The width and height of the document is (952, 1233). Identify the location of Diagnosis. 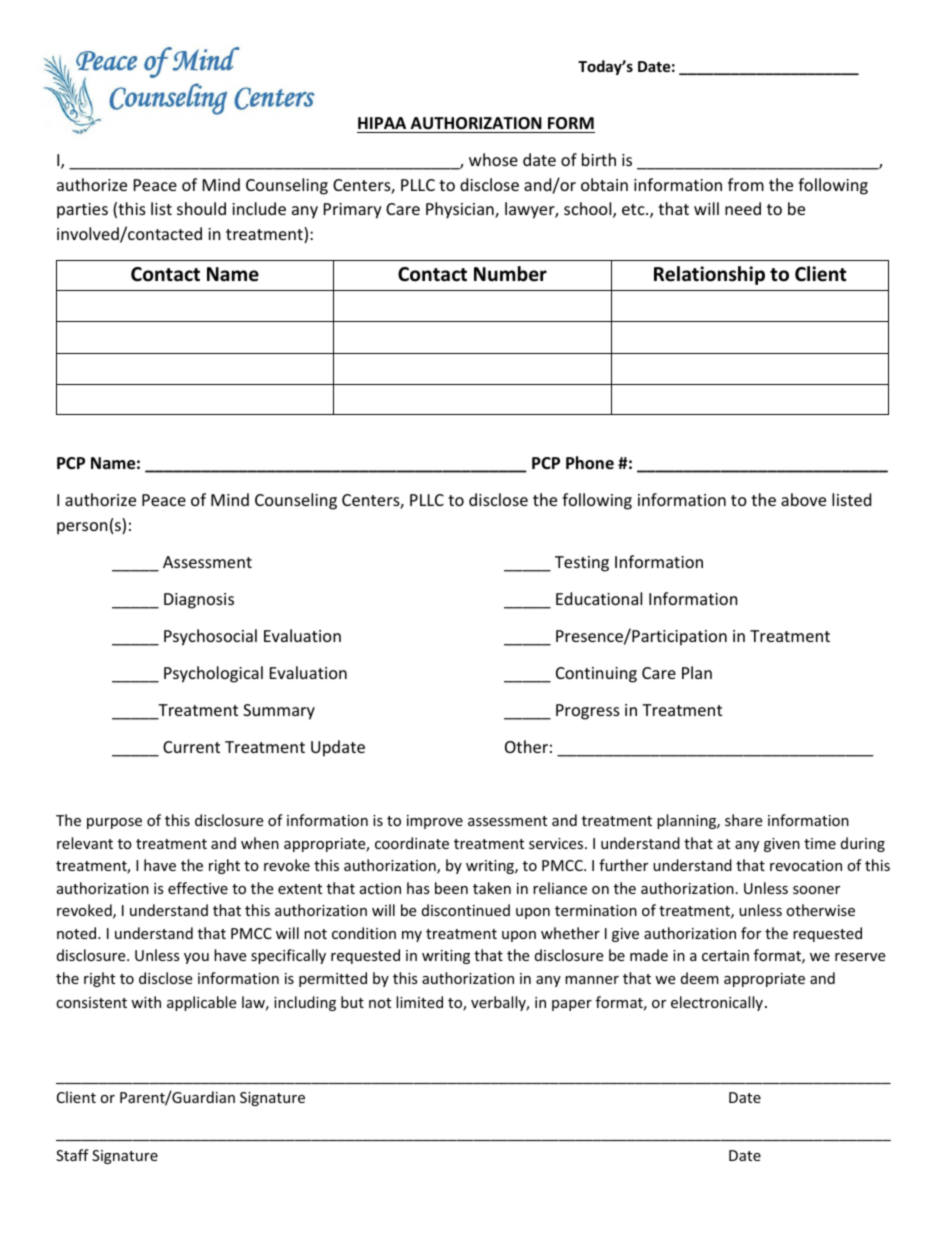
(199, 601).
